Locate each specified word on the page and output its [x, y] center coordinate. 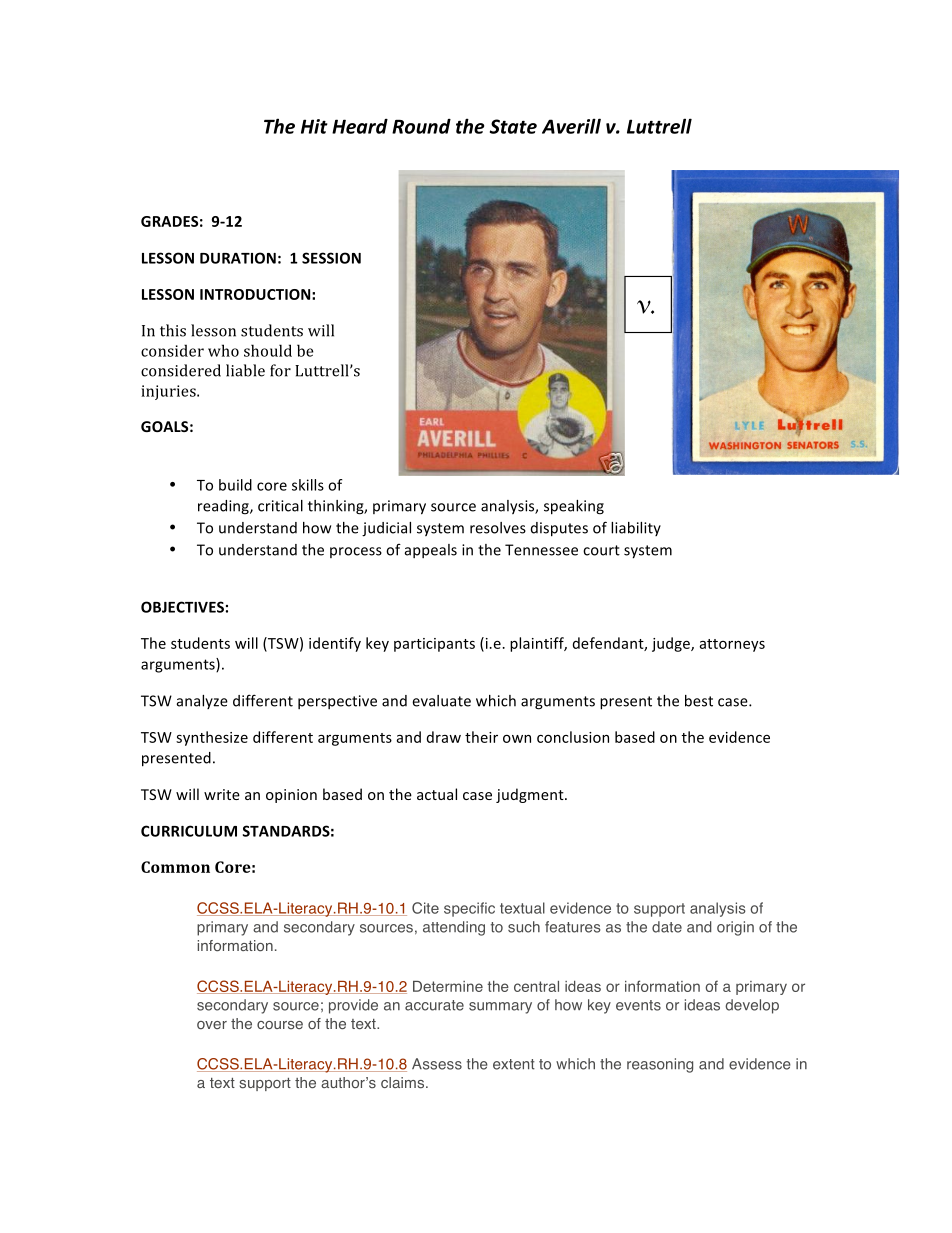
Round [421, 126]
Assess [437, 1064]
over [212, 1025]
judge [672, 644]
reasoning [660, 1065]
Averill [571, 126]
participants [434, 645]
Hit [314, 126]
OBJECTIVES [182, 607]
